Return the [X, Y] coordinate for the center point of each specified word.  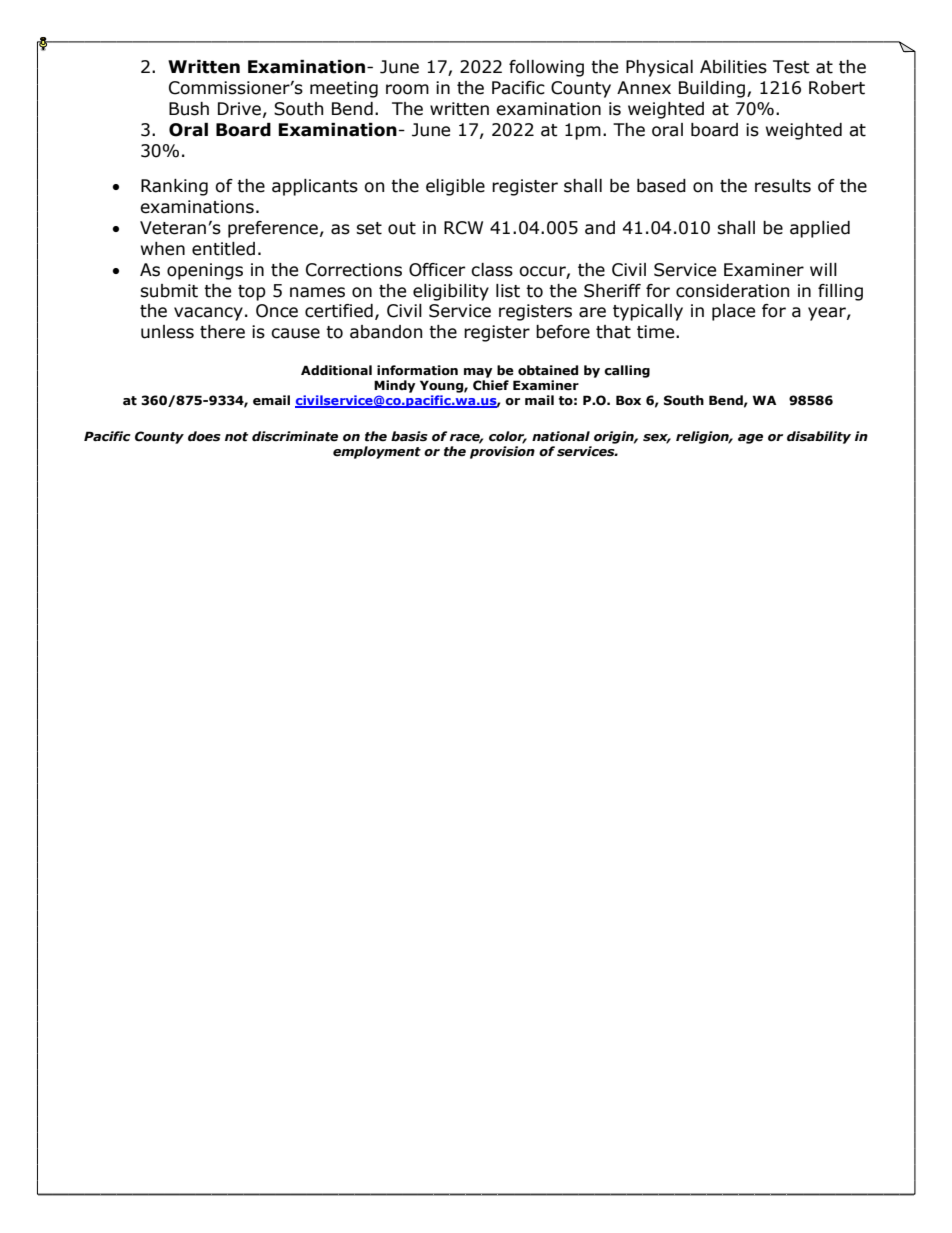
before [563, 332]
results [783, 186]
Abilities [733, 67]
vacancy [208, 314]
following [546, 68]
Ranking [174, 187]
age [750, 439]
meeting [344, 89]
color [508, 437]
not [236, 437]
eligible [455, 187]
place [733, 312]
